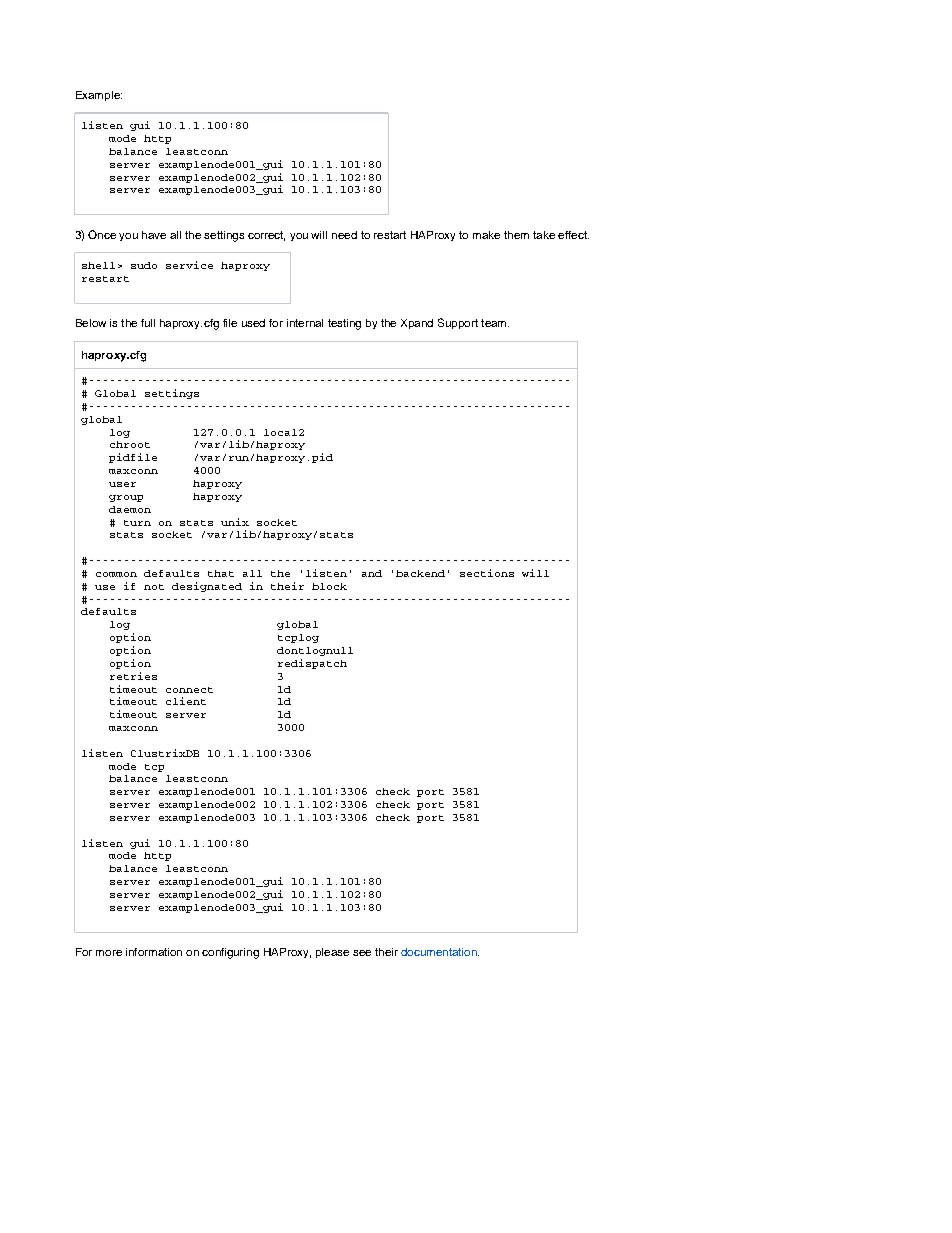 The image size is (952, 1233). Describe the element at coordinates (189, 690) in the screenshot. I see `connect` at that location.
